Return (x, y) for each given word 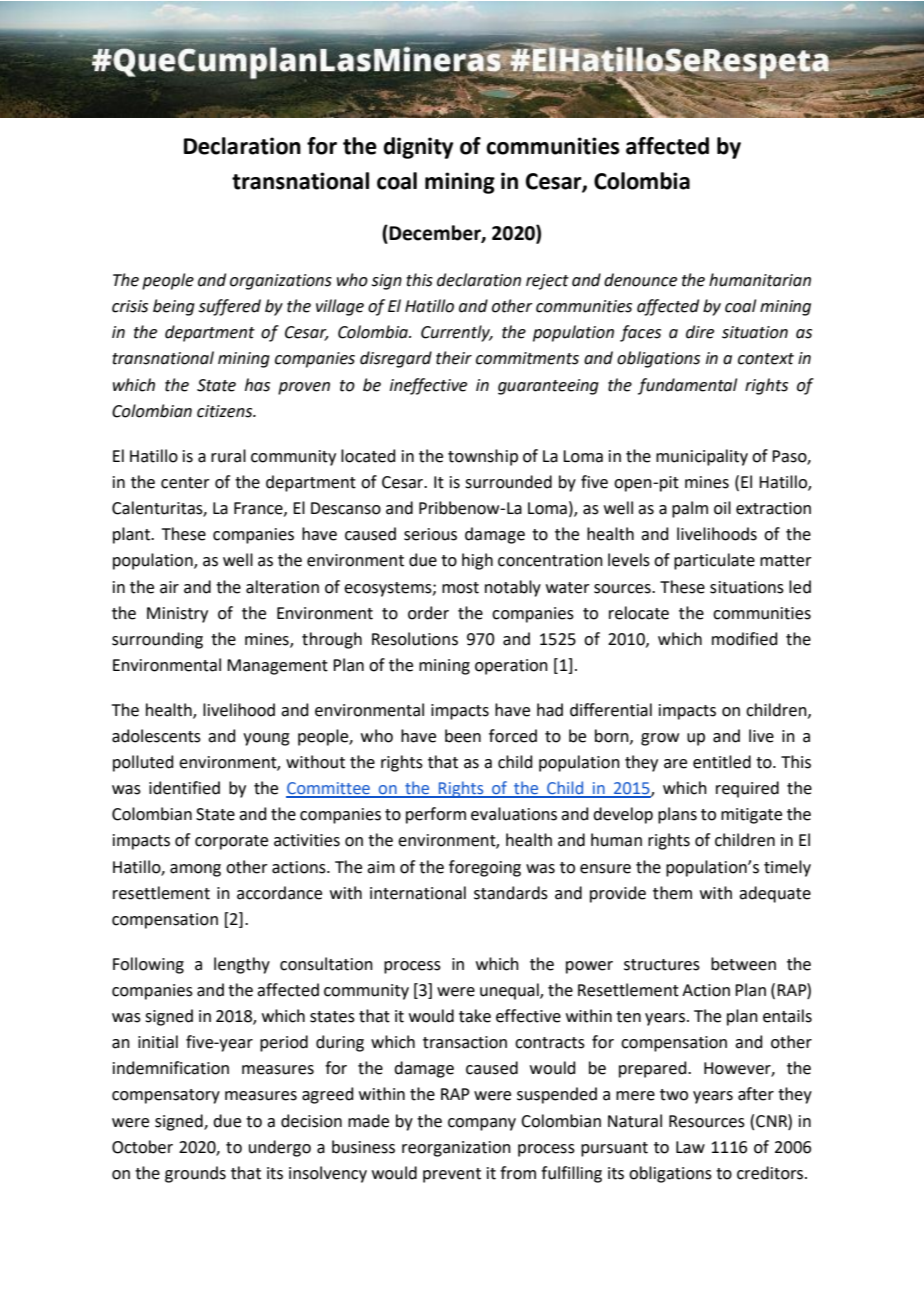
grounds (195, 1174)
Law (690, 1147)
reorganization (456, 1149)
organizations (281, 282)
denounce (640, 280)
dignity (418, 148)
